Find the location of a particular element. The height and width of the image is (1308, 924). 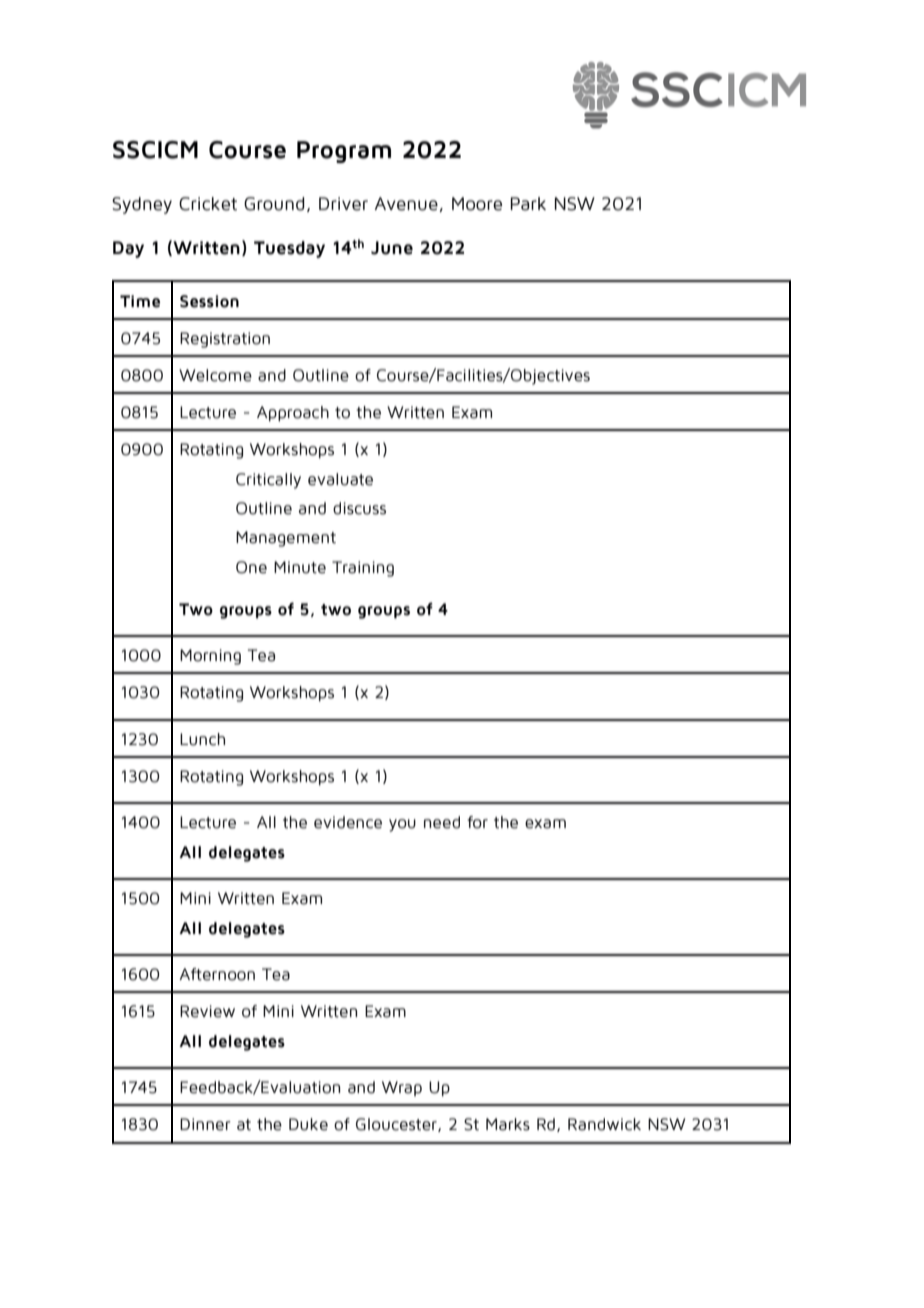

Dinner is located at coordinates (205, 1124).
